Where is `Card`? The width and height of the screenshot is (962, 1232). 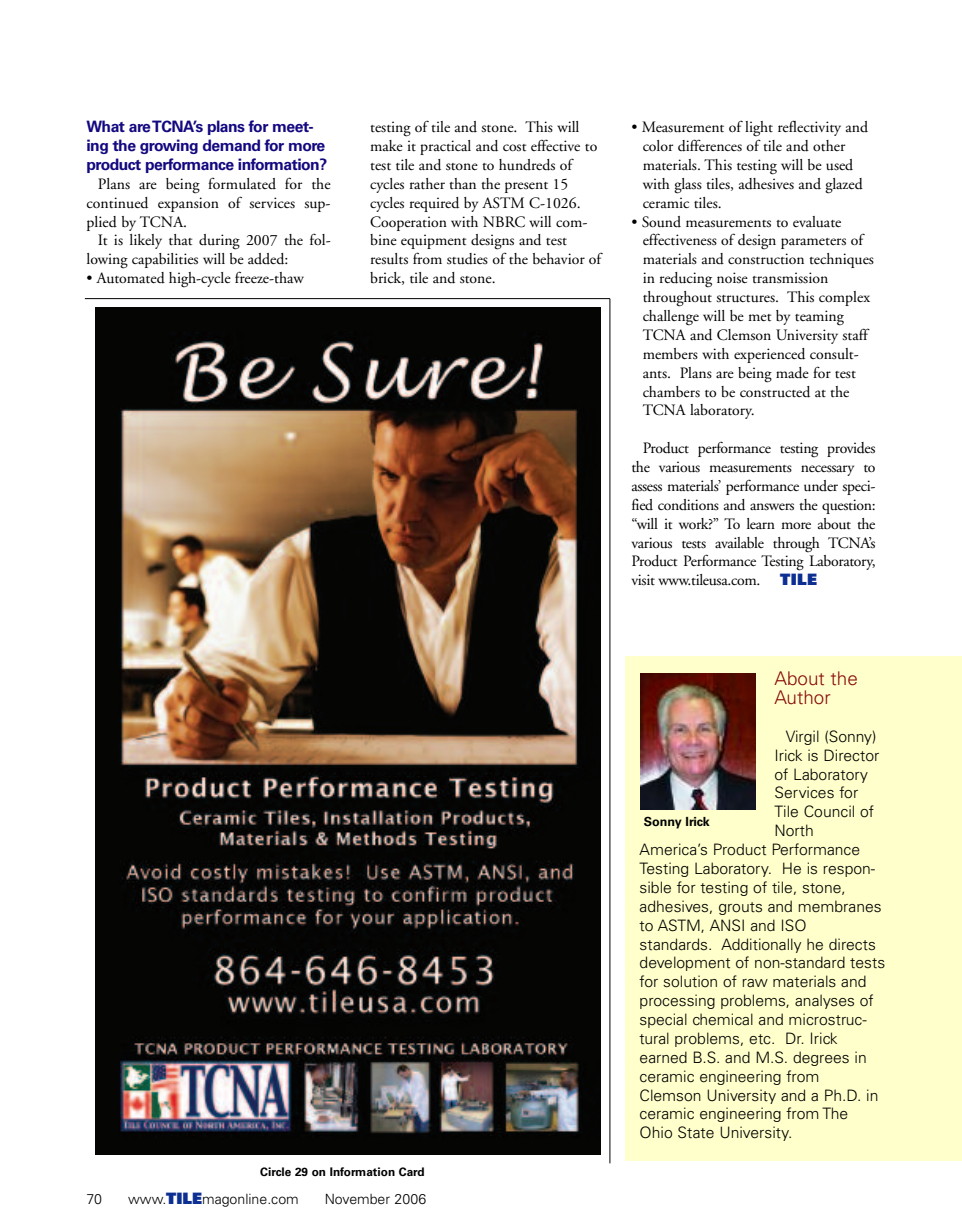 Card is located at coordinates (411, 1171).
